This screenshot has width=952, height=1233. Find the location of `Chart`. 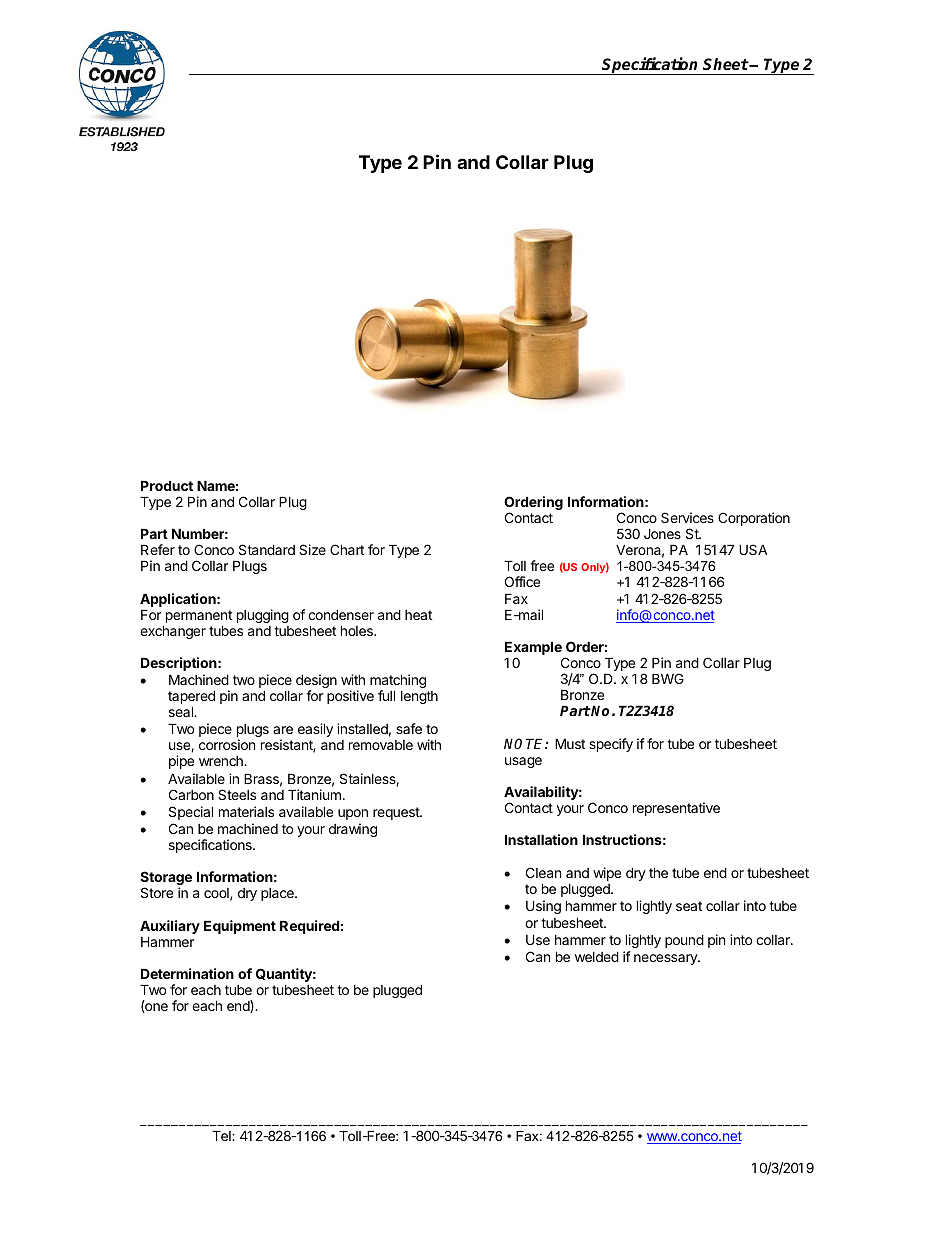

Chart is located at coordinates (347, 549).
